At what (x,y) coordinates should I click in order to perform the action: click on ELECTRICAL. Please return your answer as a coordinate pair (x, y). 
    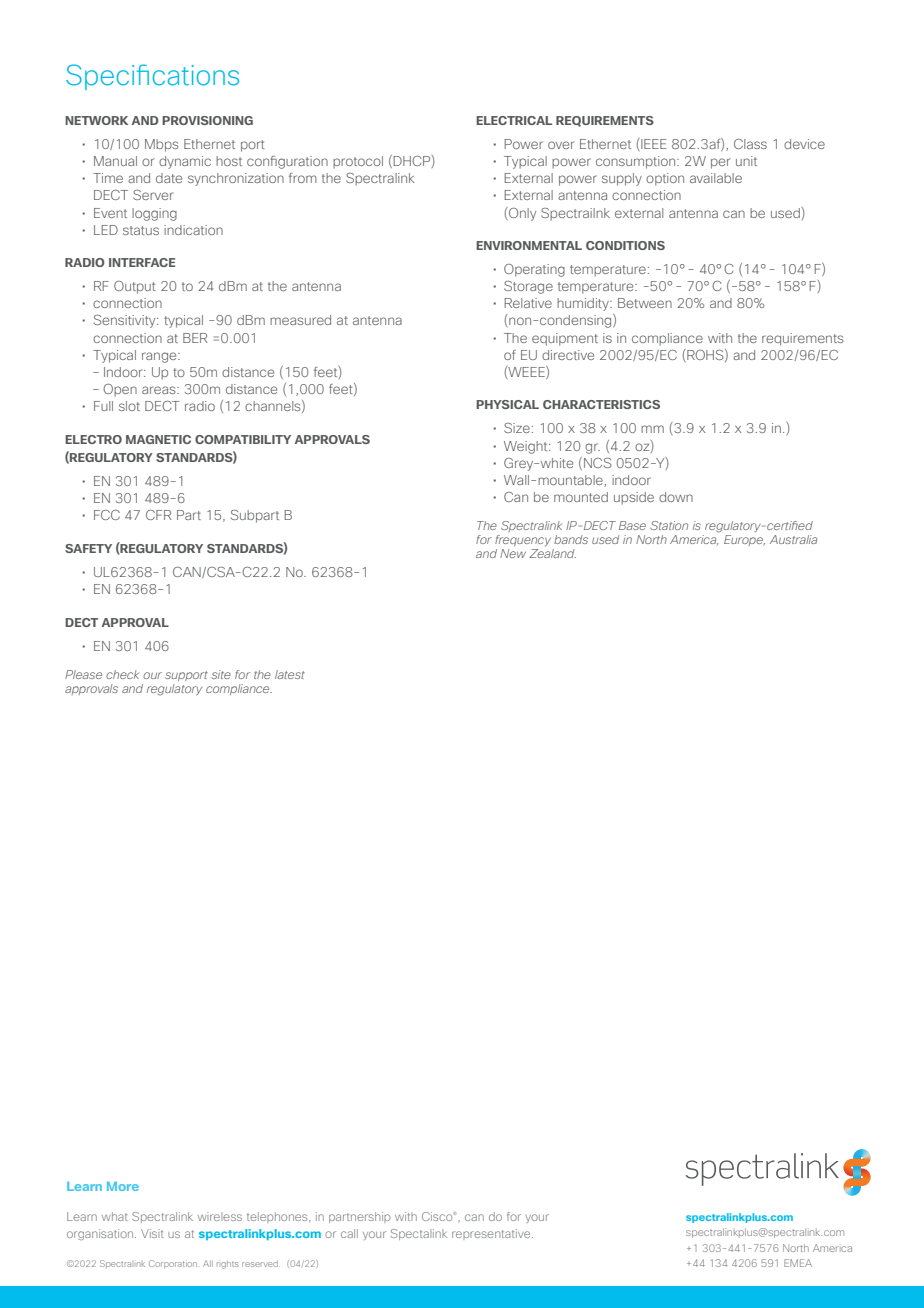
    Looking at the image, I should click on (514, 120).
